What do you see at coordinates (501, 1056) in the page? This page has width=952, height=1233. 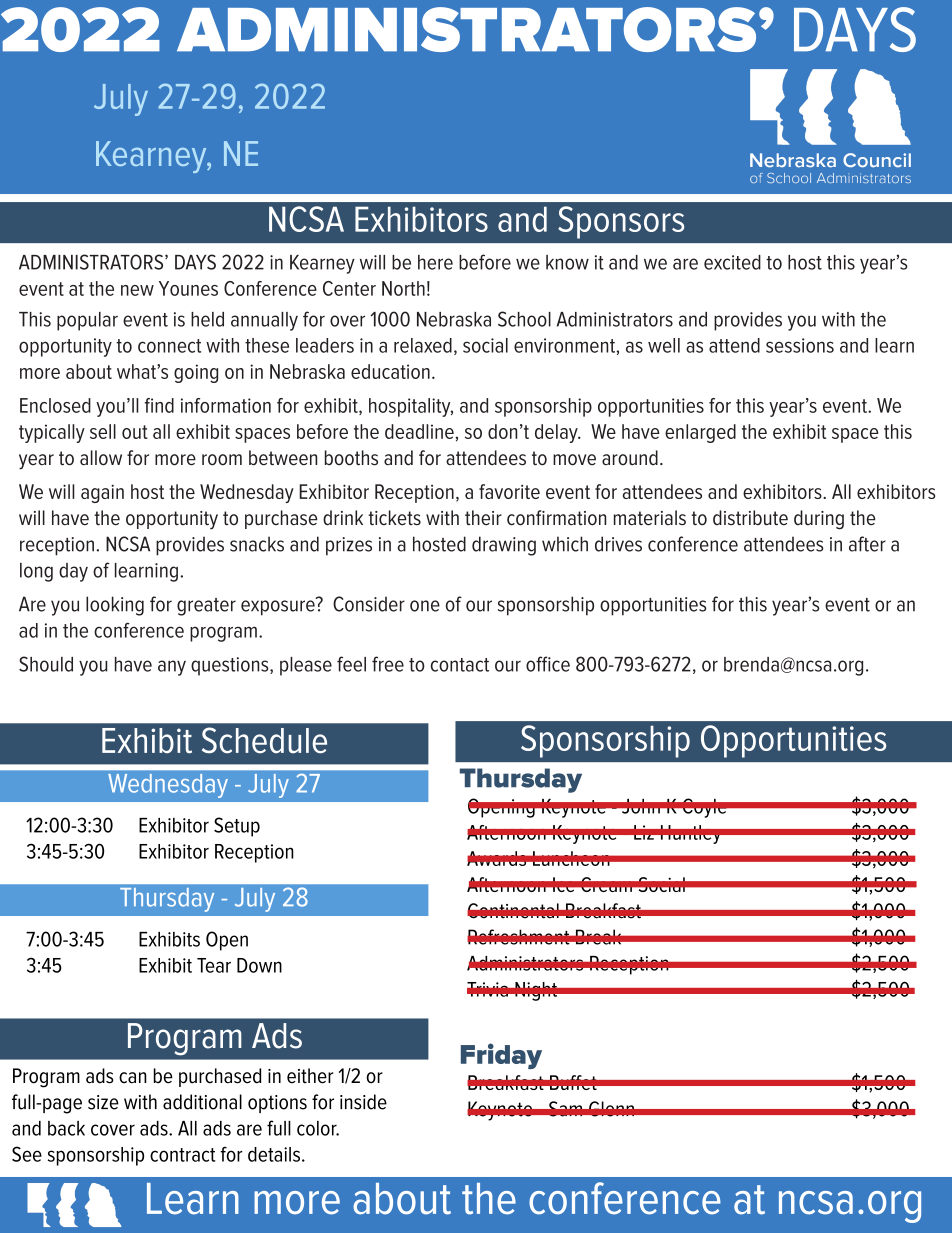 I see `Friday` at bounding box center [501, 1056].
